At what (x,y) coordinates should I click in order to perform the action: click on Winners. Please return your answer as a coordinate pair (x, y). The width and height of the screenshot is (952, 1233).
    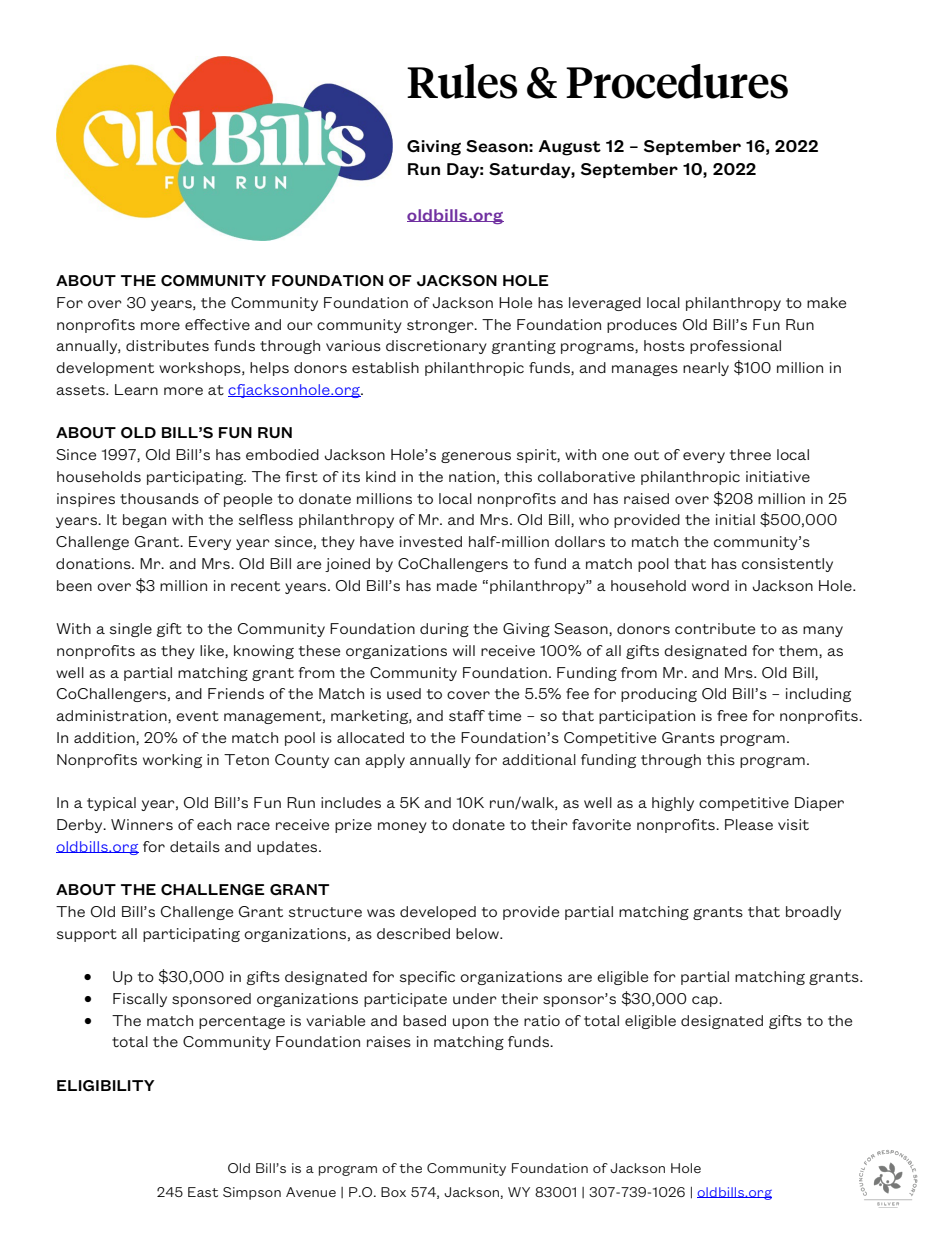
    Looking at the image, I should click on (142, 824).
